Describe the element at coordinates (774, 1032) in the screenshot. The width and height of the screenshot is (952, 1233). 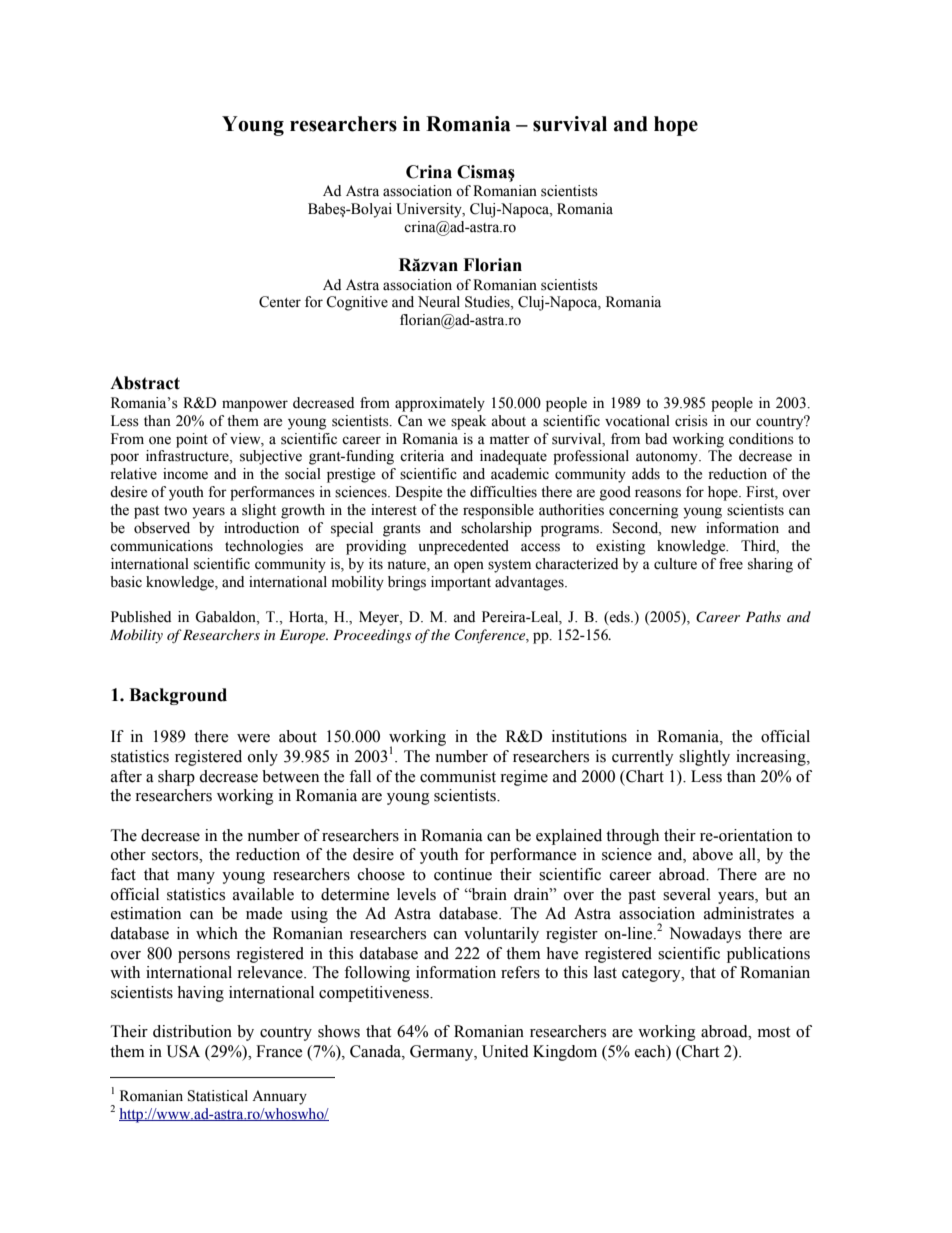
I see `most` at that location.
